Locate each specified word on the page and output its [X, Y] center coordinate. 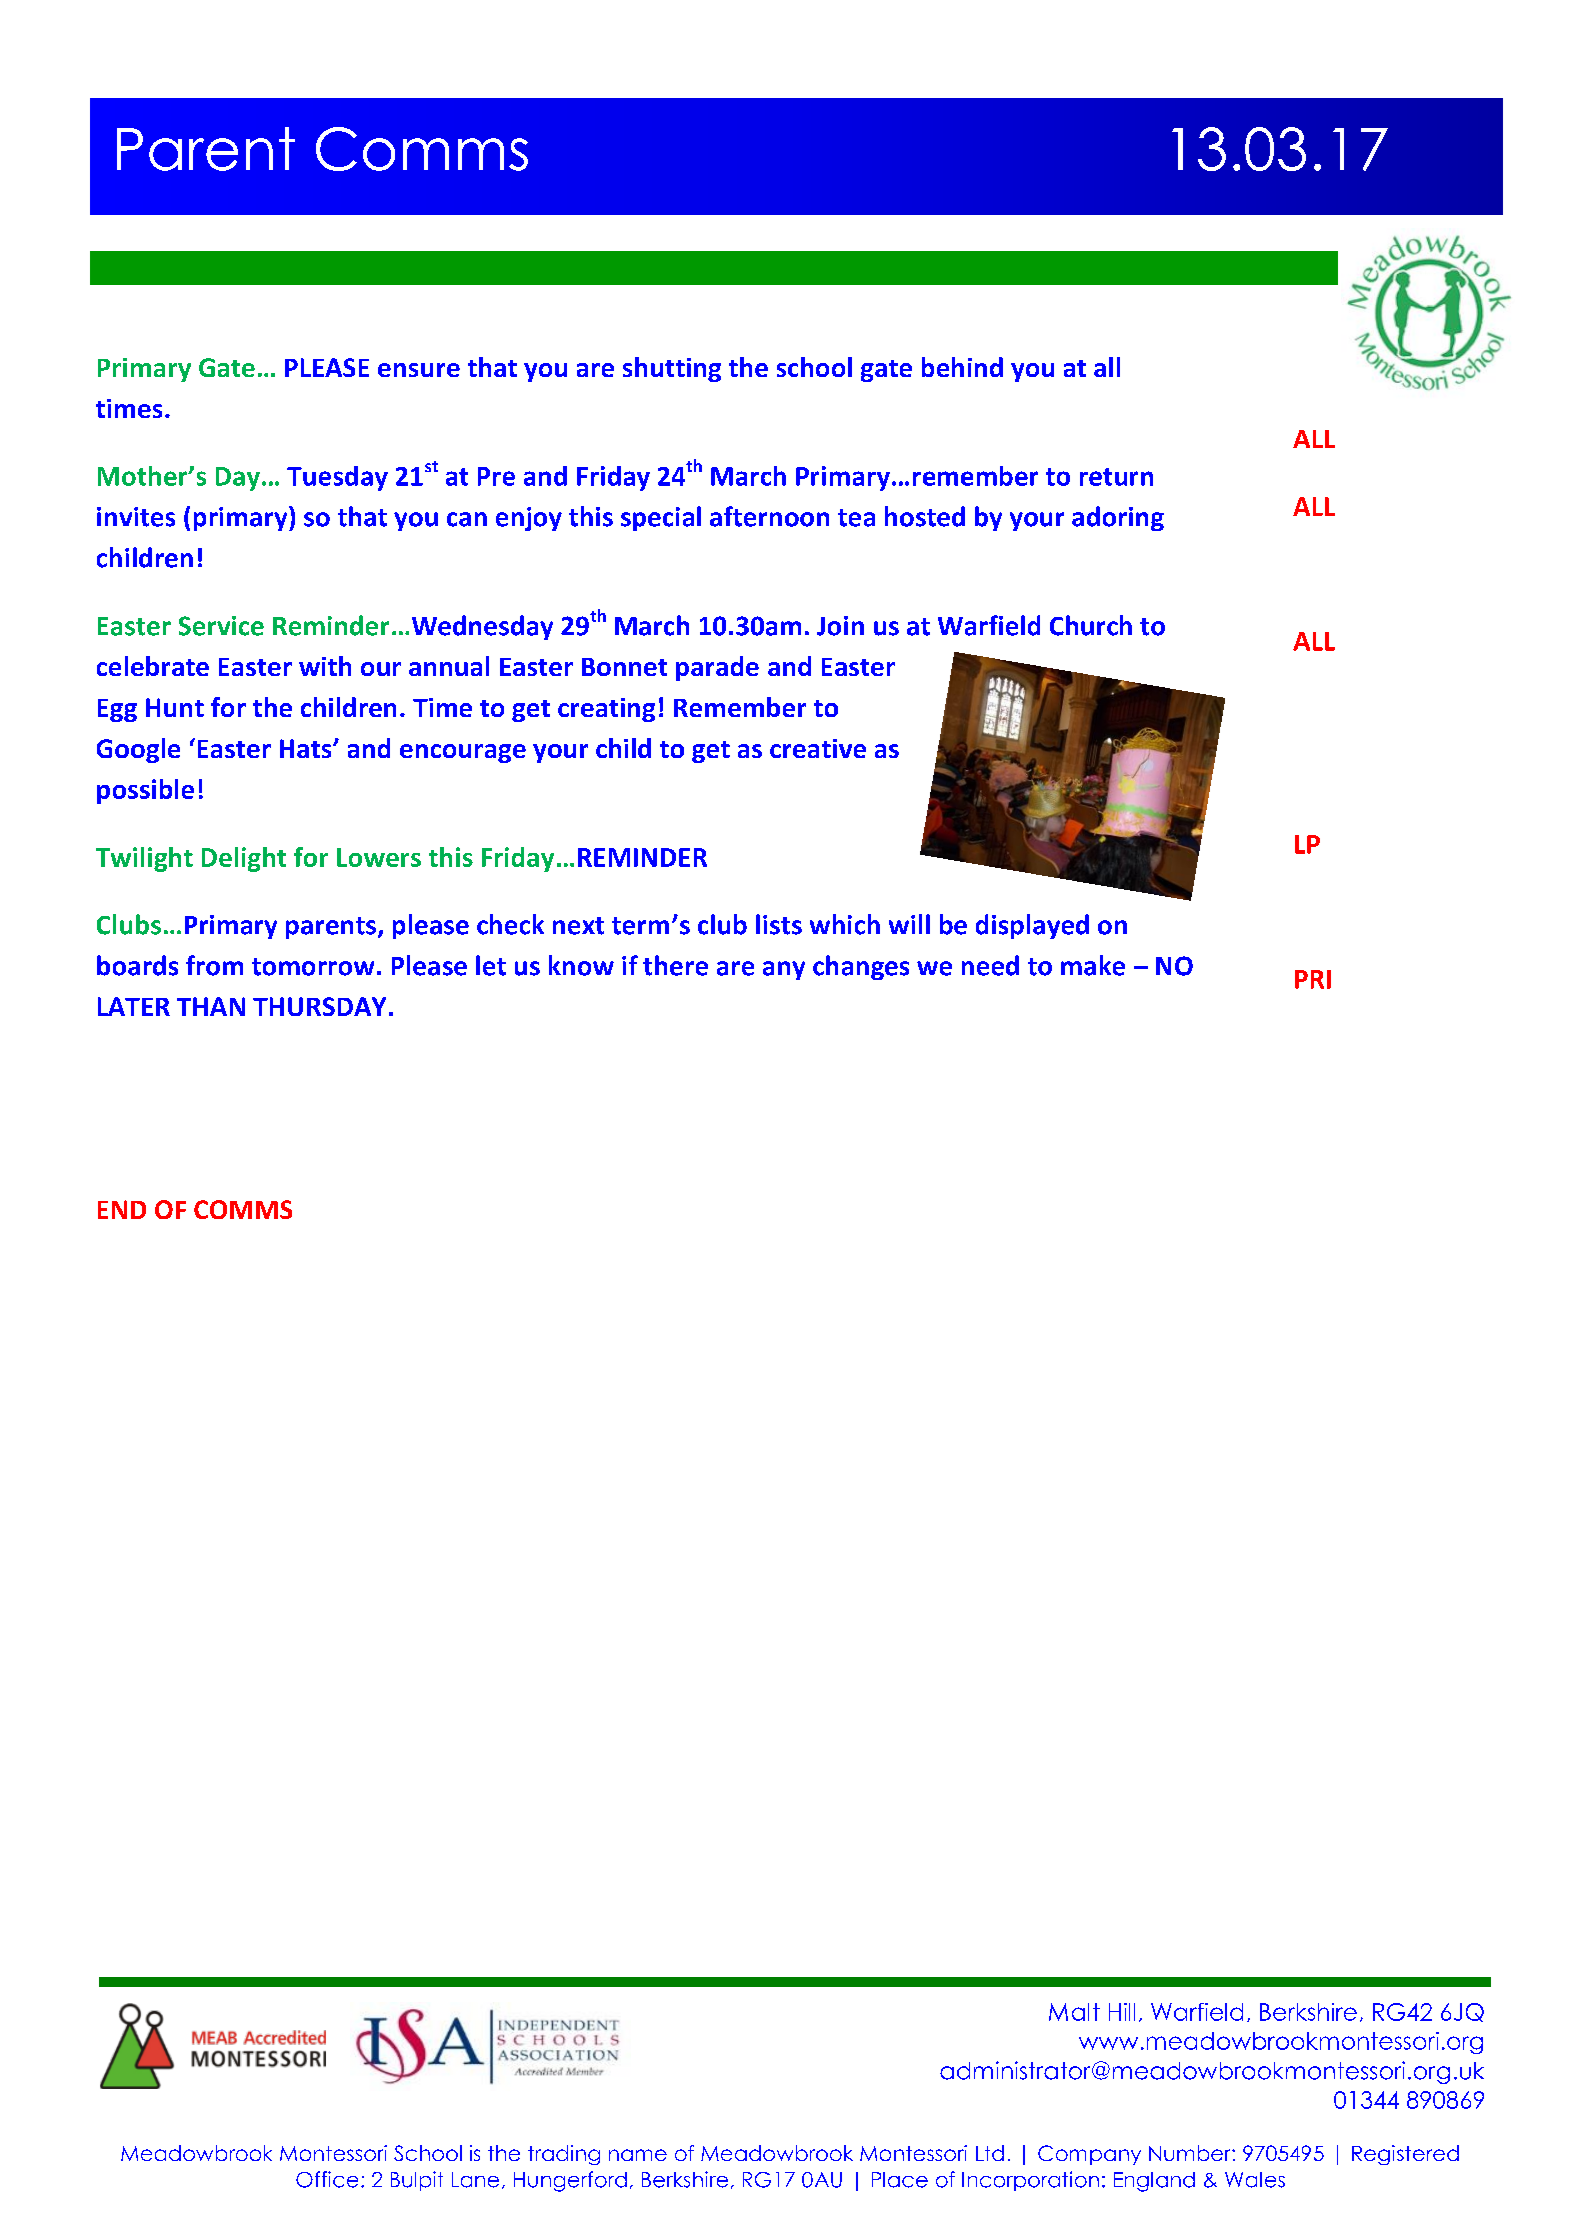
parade [717, 668]
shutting [672, 369]
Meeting [426, 151]
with [325, 666]
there [675, 965]
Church [1091, 625]
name [638, 2155]
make [1093, 965]
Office [327, 2179]
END [122, 1209]
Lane [475, 2180]
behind [962, 367]
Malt [1074, 2012]
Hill [1122, 2012]
